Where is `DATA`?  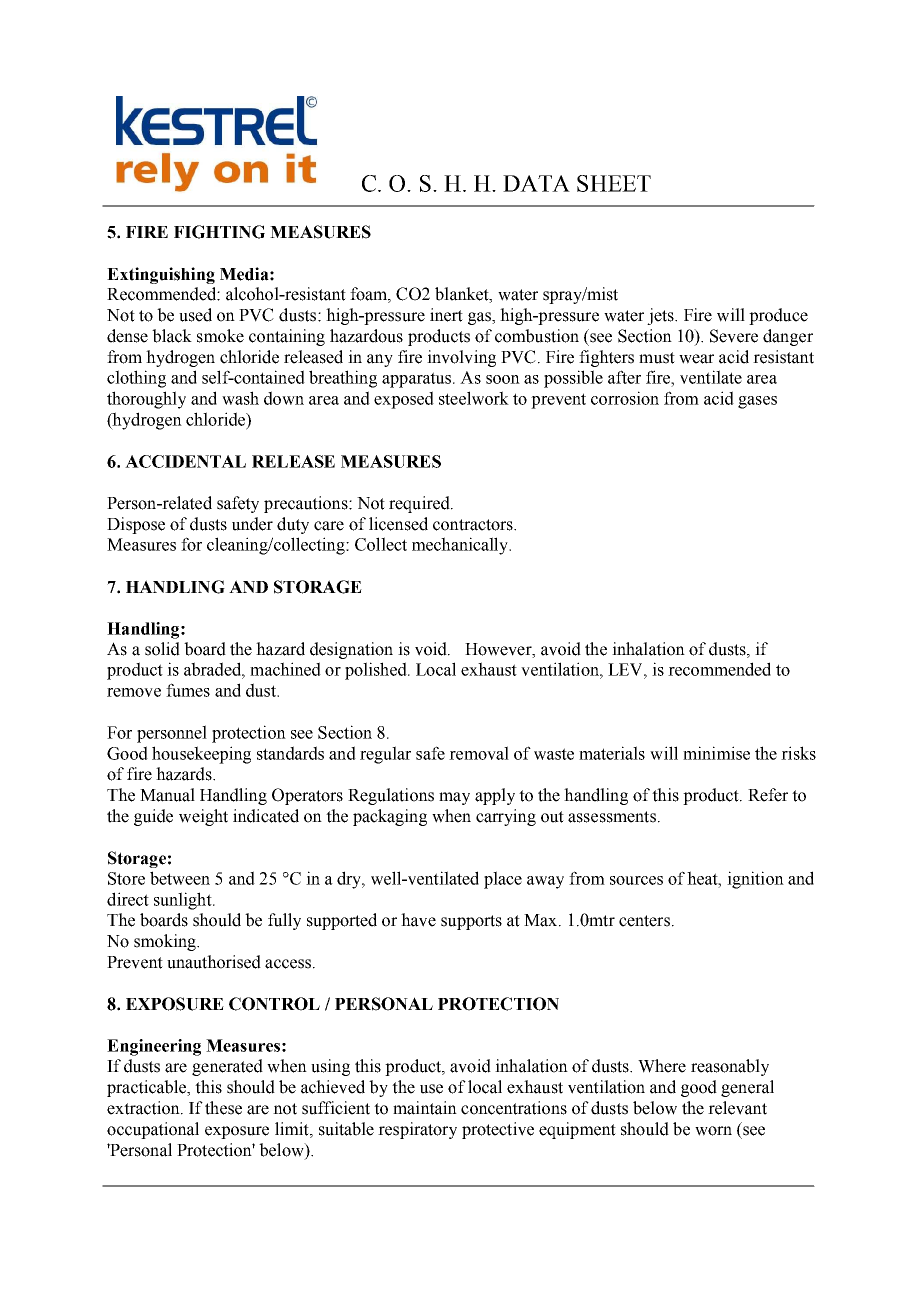 DATA is located at coordinates (536, 183).
